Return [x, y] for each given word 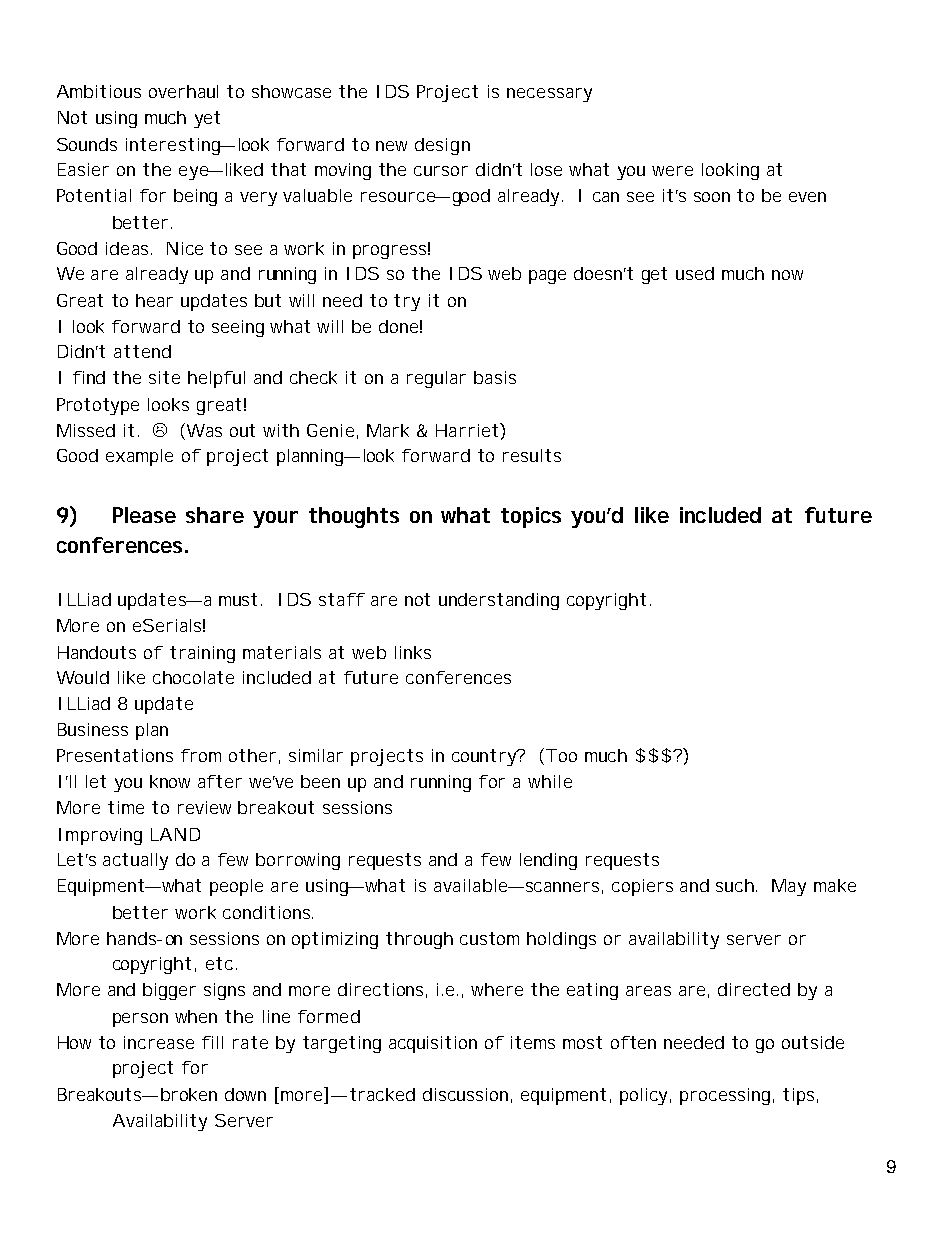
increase [159, 1042]
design [442, 146]
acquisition [433, 1044]
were [672, 171]
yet [207, 119]
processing [725, 1096]
